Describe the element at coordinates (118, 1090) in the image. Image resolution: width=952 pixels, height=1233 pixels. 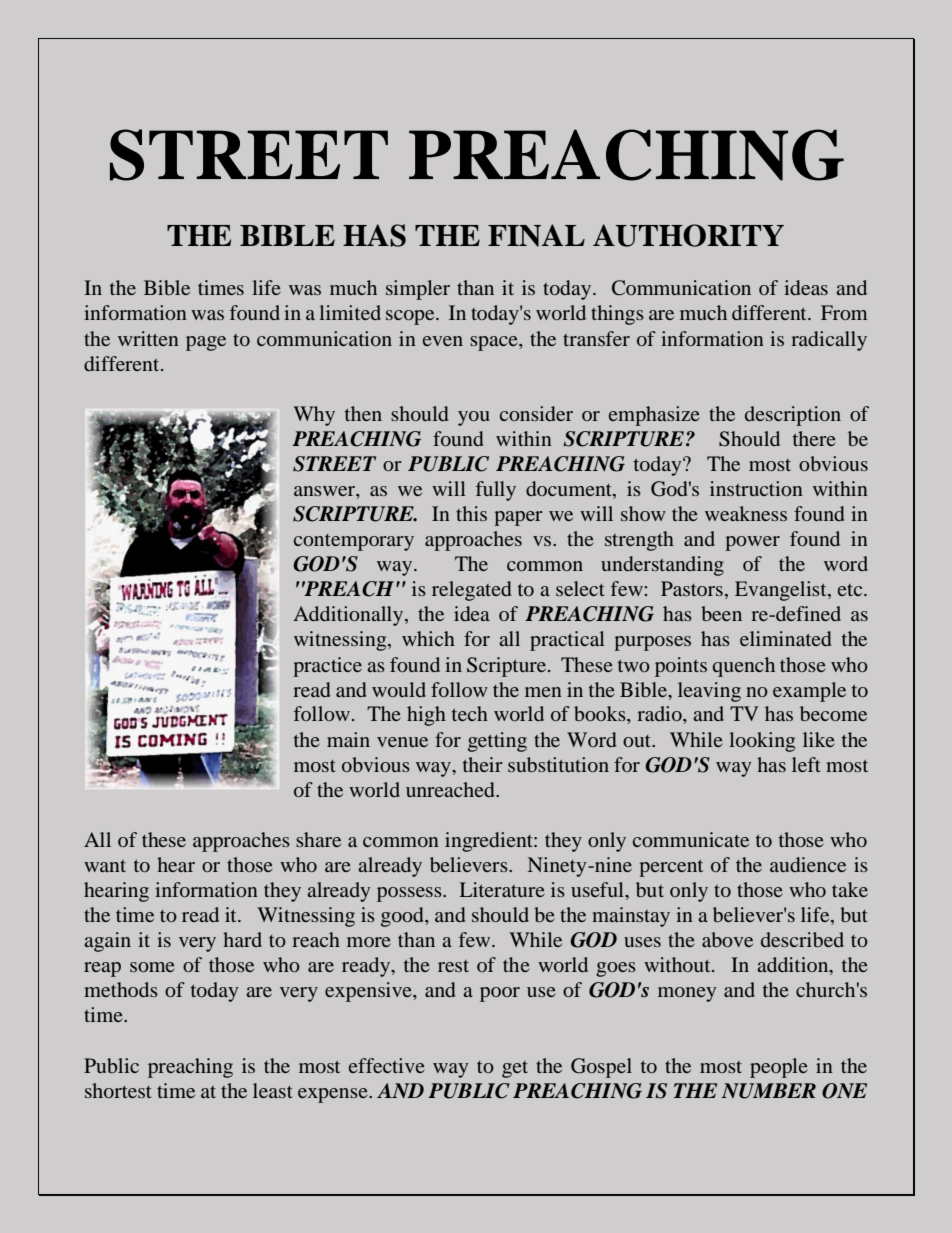
I see `shortest` at that location.
